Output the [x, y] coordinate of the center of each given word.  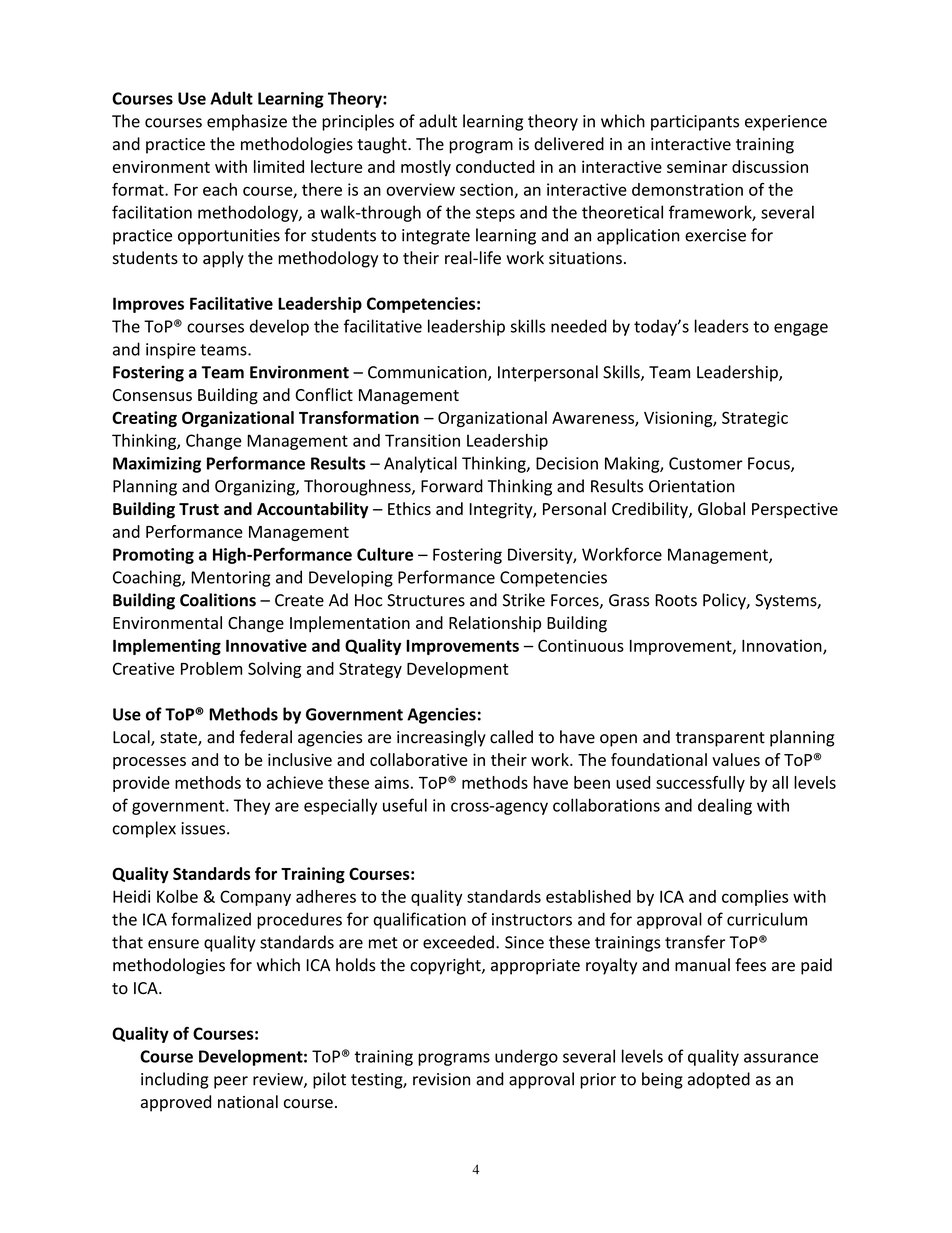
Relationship [495, 624]
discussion [770, 166]
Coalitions [218, 600]
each [220, 189]
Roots [676, 600]
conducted [495, 166]
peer [231, 1082]
